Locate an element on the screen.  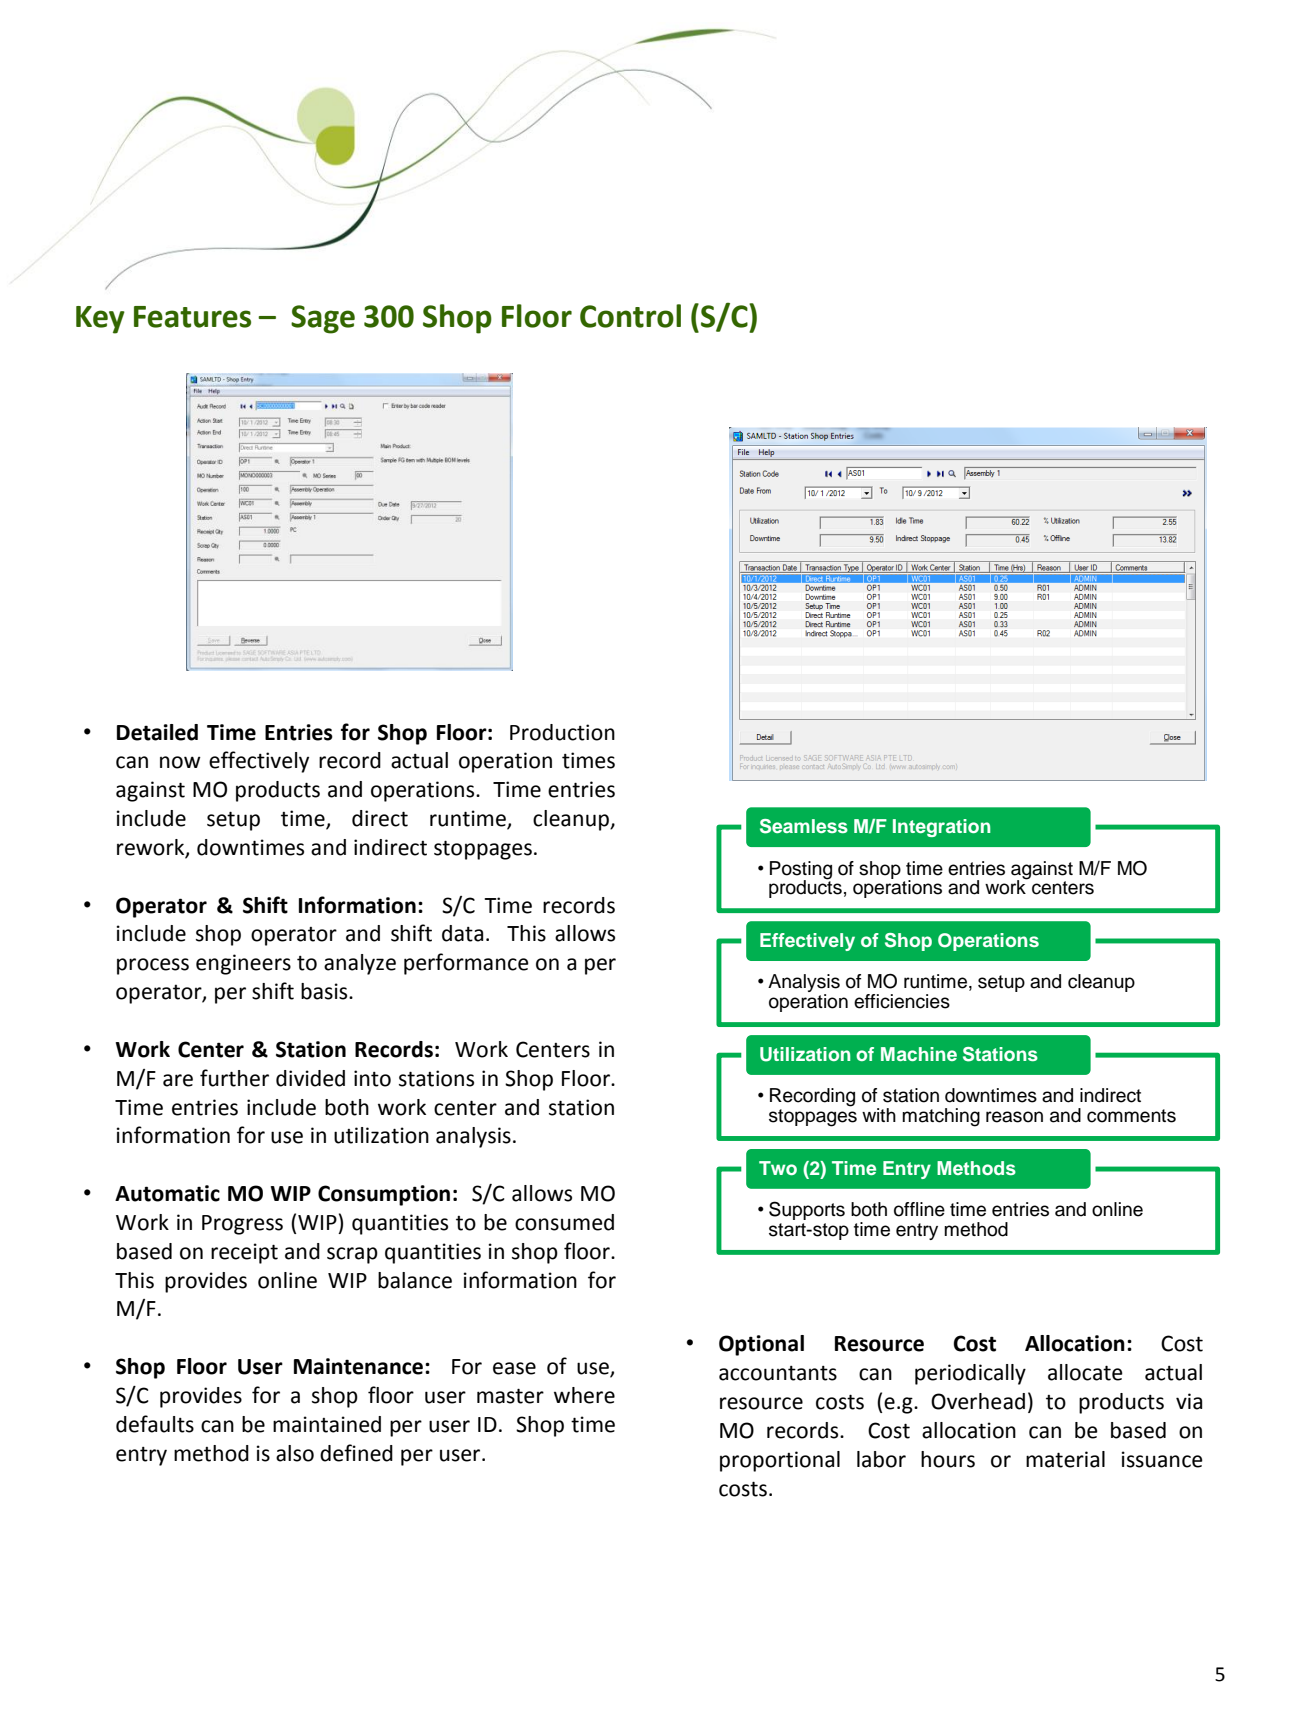
Detailed is located at coordinates (157, 732).
